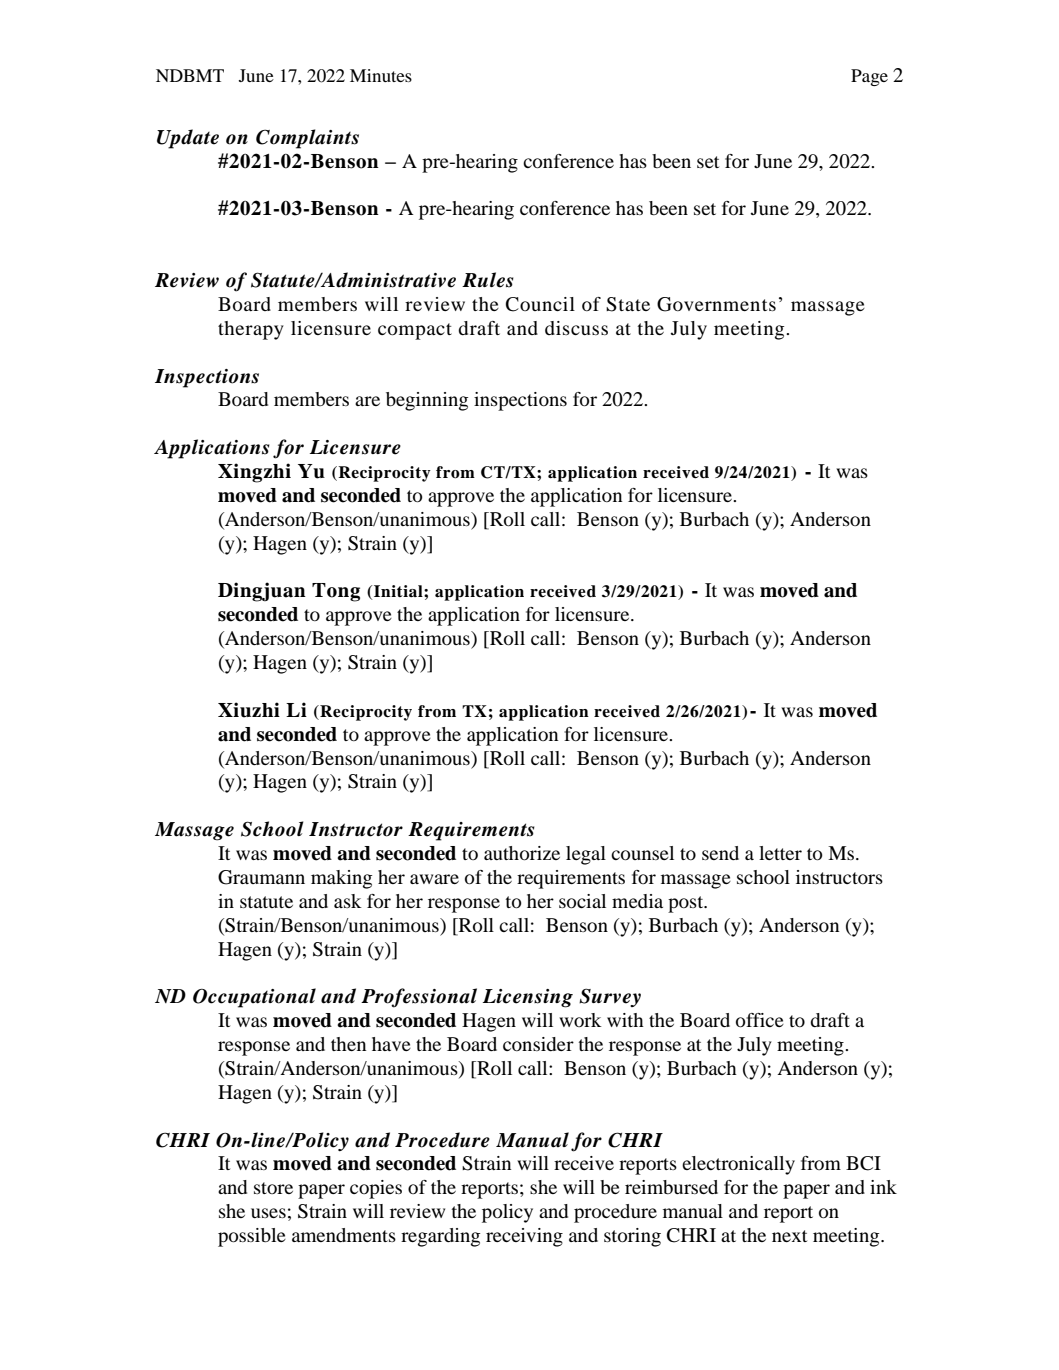 The height and width of the document is (1370, 1059). I want to click on Minutes, so click(381, 75).
